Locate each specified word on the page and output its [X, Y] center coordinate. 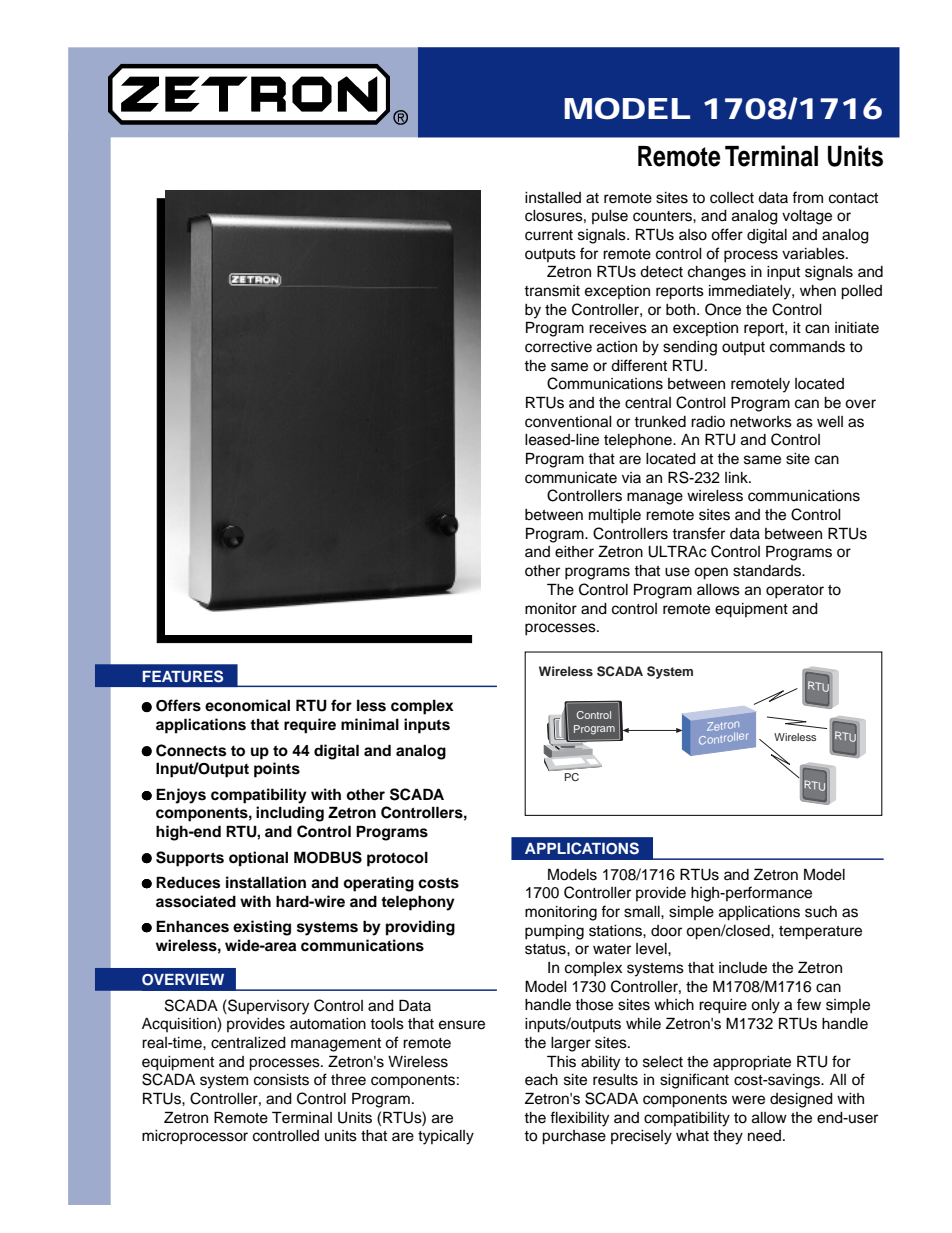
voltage [807, 217]
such [821, 912]
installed [553, 198]
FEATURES [183, 676]
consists [281, 1080]
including [290, 814]
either [574, 552]
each [541, 1080]
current [549, 235]
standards [768, 571]
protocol [397, 859]
